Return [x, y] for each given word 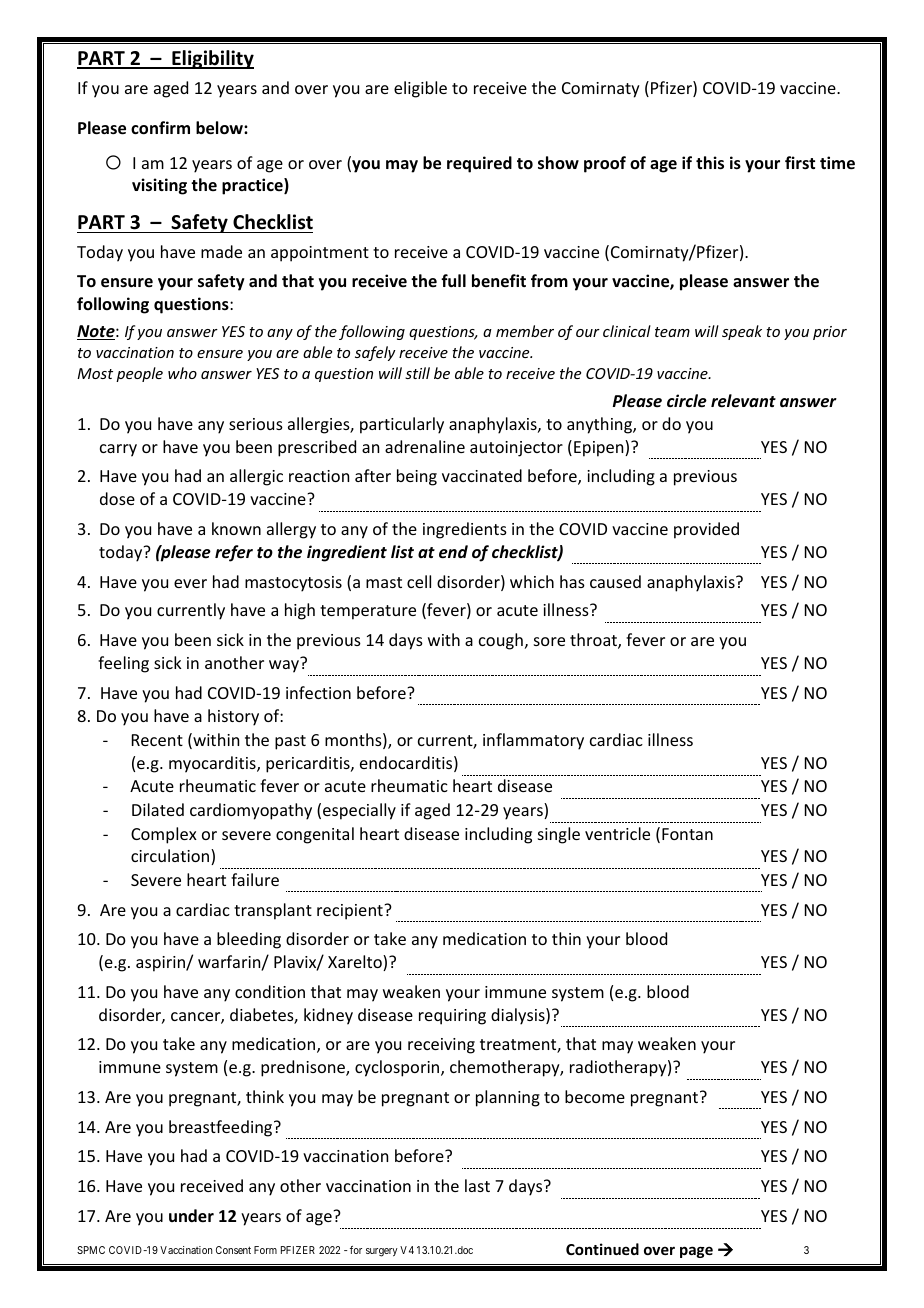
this [710, 163]
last [477, 1185]
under [191, 1216]
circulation [171, 857]
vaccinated [482, 475]
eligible [420, 89]
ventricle [617, 833]
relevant [743, 401]
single [559, 835]
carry [118, 450]
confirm [160, 128]
